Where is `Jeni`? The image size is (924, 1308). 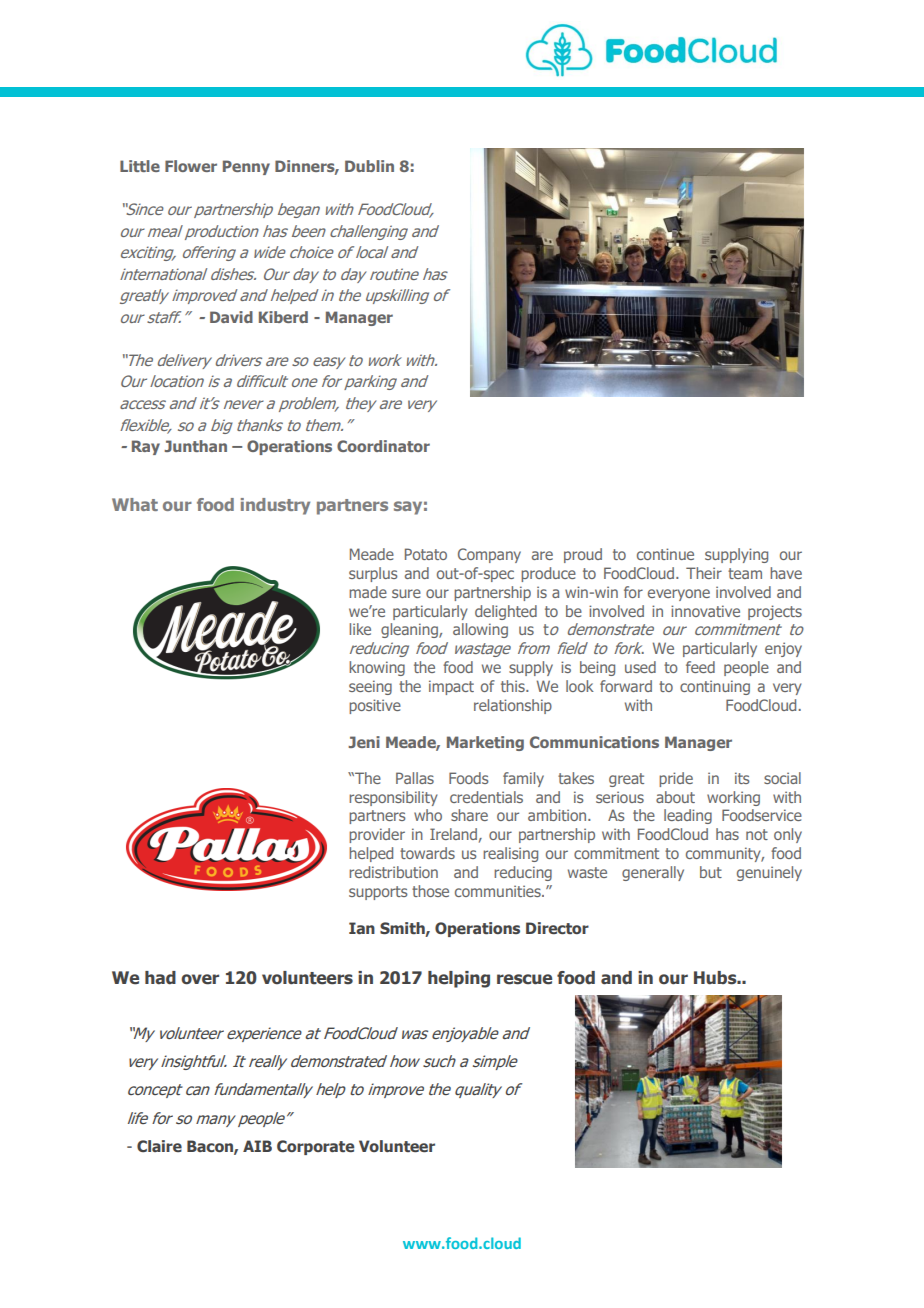
Jeni is located at coordinates (364, 742).
